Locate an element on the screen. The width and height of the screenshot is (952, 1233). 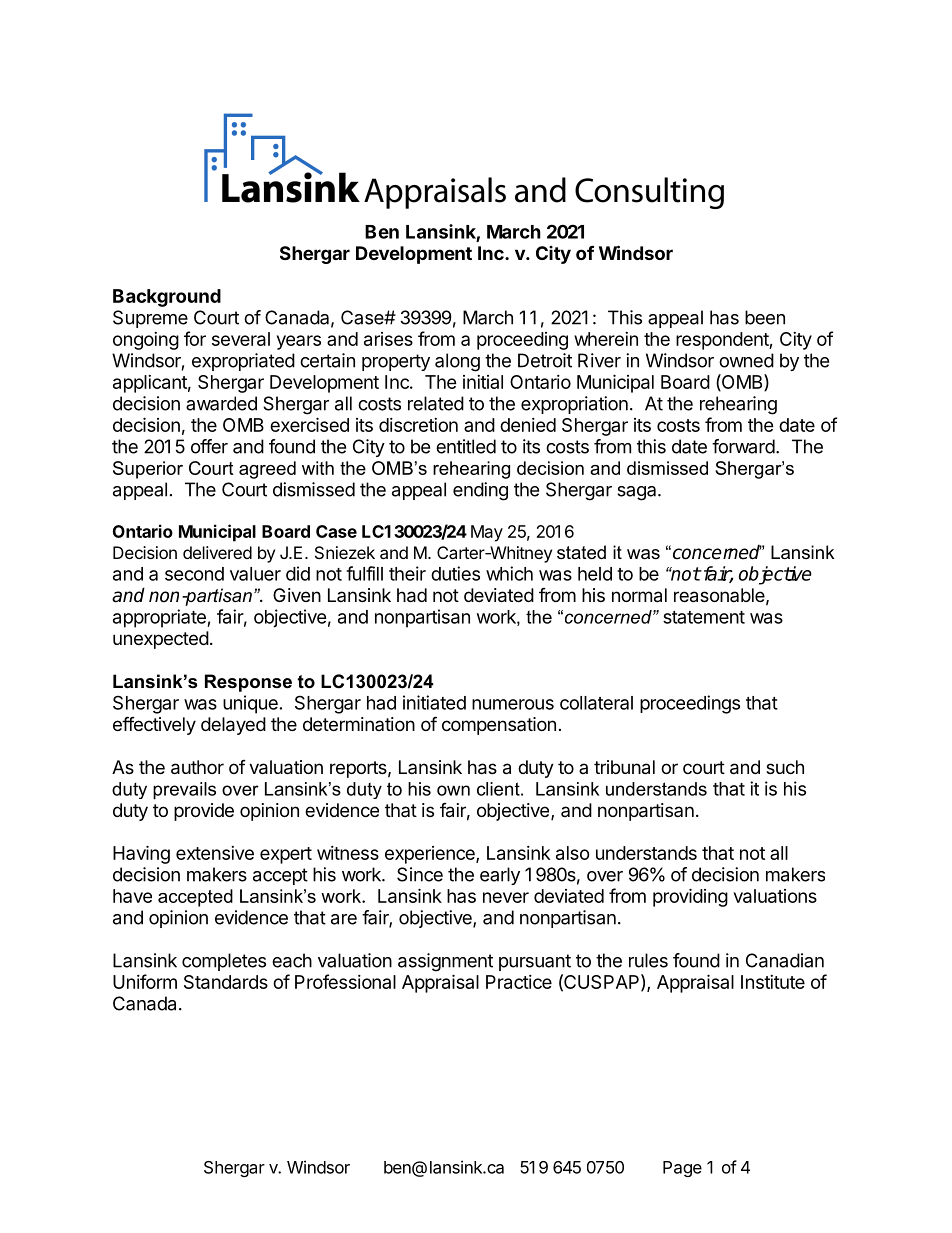
Page is located at coordinates (682, 1169).
